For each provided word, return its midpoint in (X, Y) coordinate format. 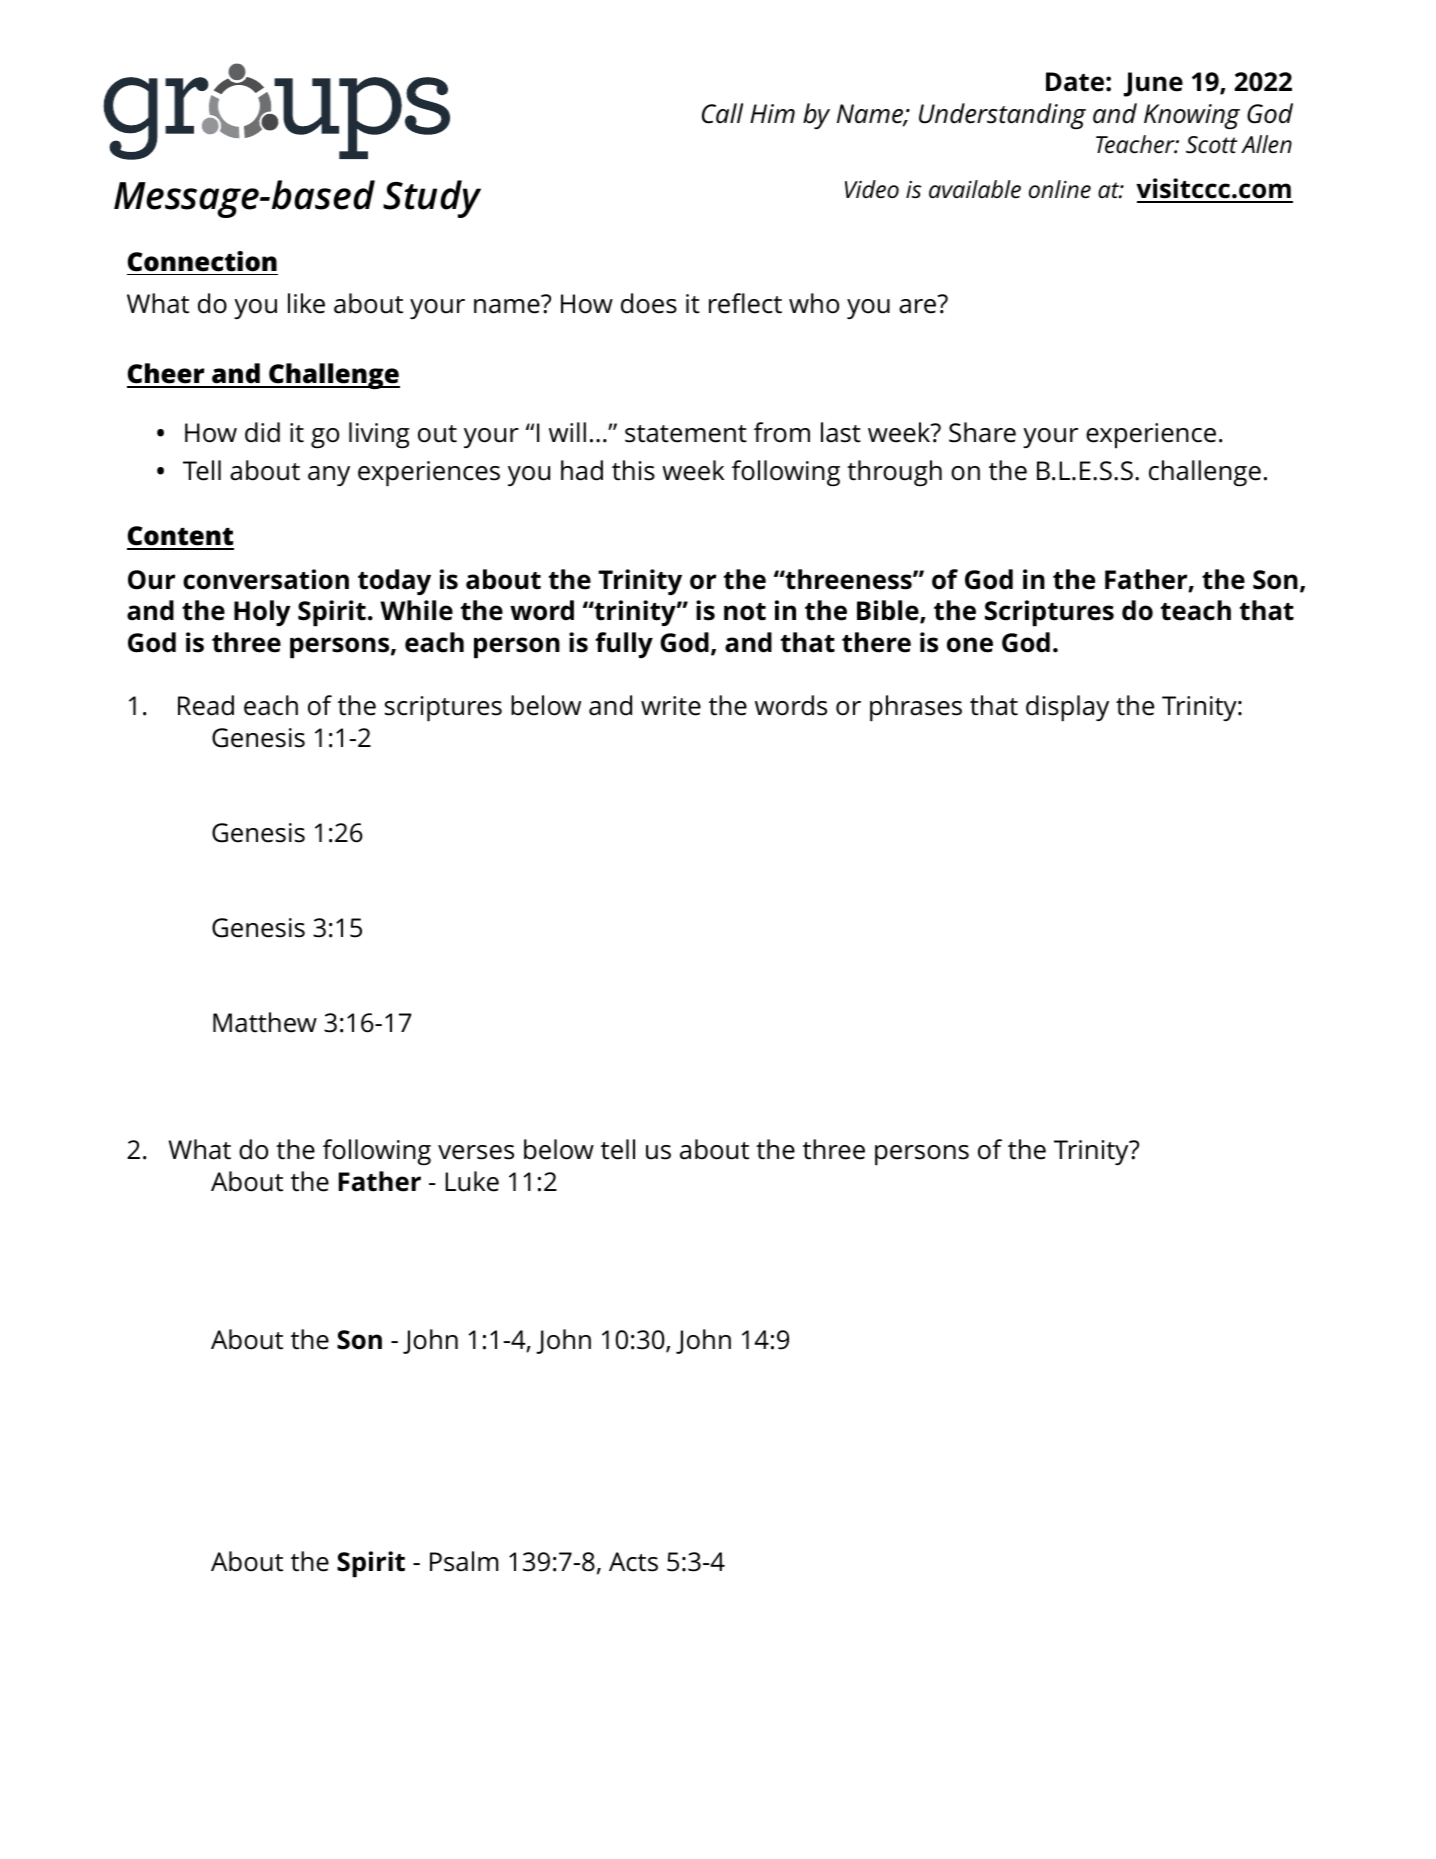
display (1067, 708)
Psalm (464, 1561)
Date (1075, 82)
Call (722, 113)
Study (432, 199)
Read (206, 705)
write (671, 706)
